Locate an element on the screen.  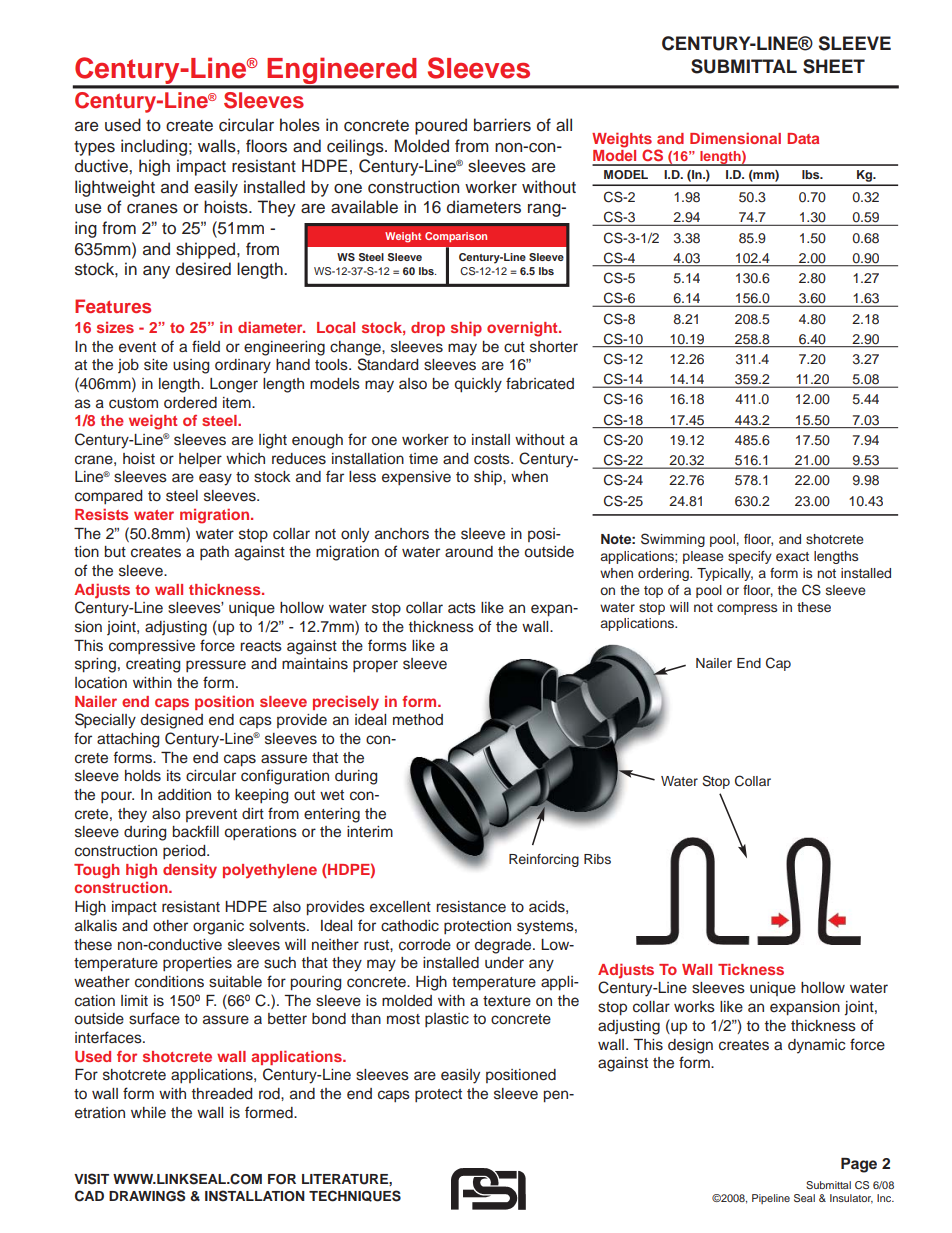
Data is located at coordinates (803, 138).
